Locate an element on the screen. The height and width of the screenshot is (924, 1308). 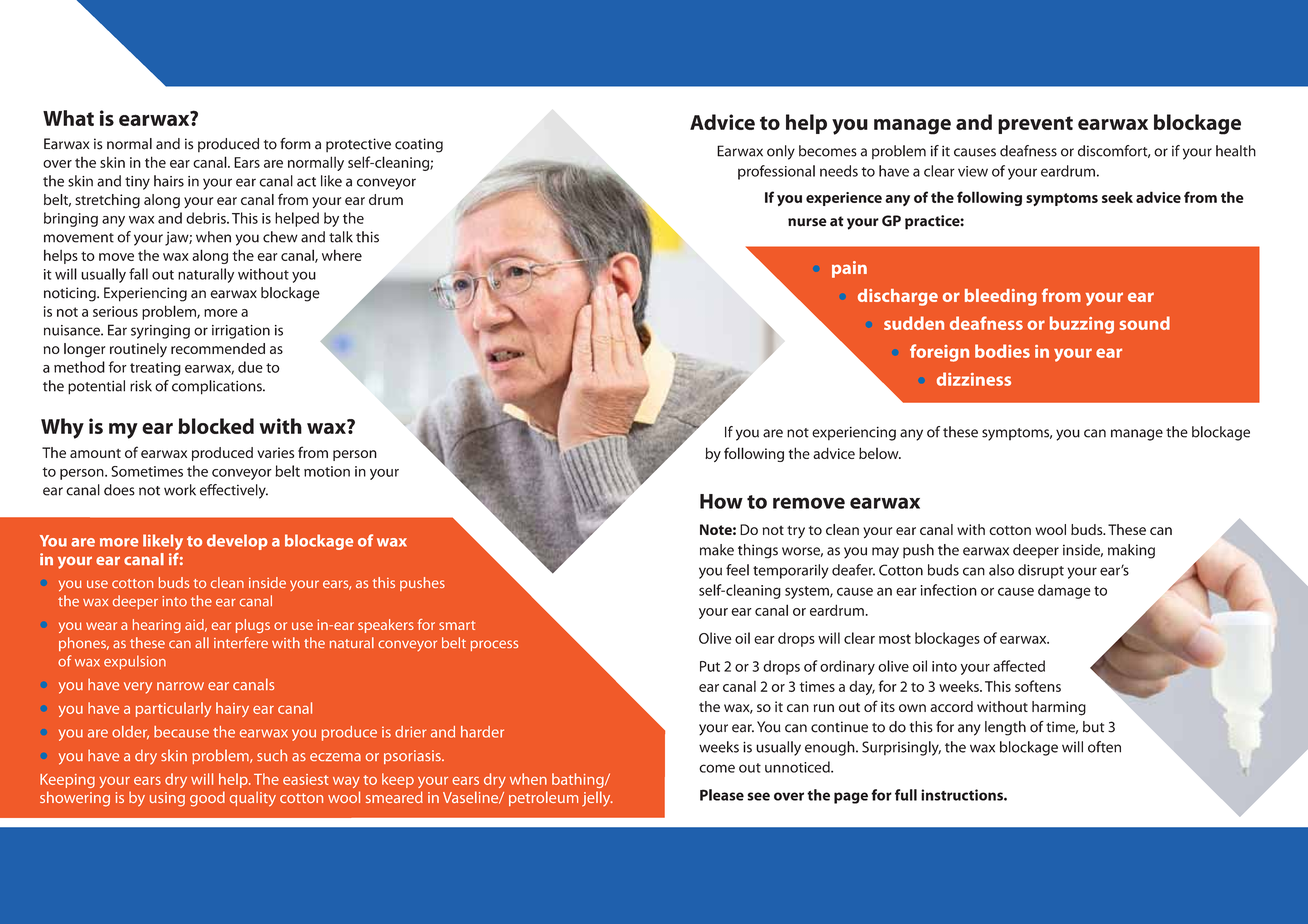
Put is located at coordinates (710, 666).
